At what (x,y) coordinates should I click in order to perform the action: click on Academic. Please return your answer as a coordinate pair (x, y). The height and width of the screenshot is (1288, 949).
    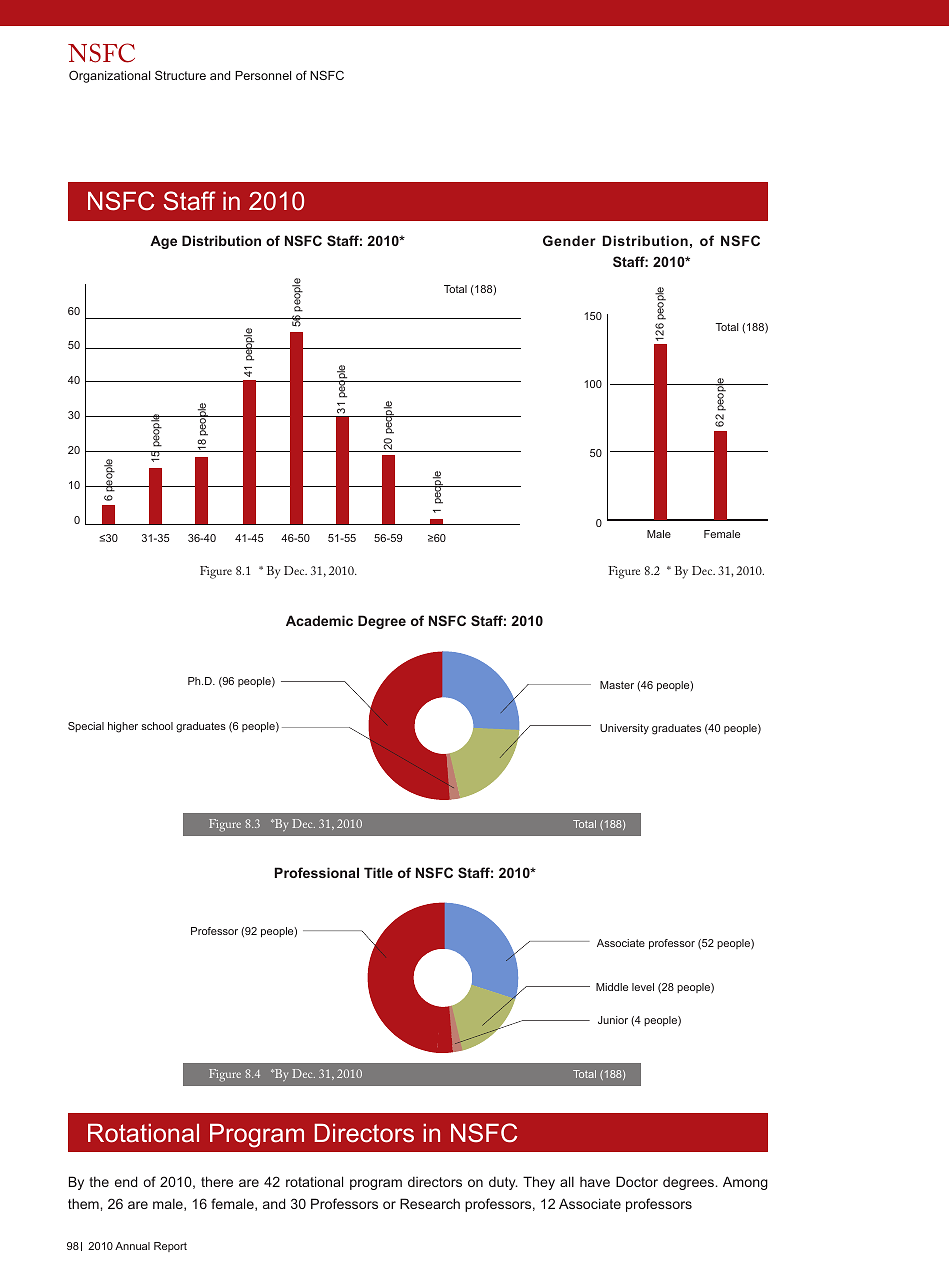
    Looking at the image, I should click on (319, 620).
